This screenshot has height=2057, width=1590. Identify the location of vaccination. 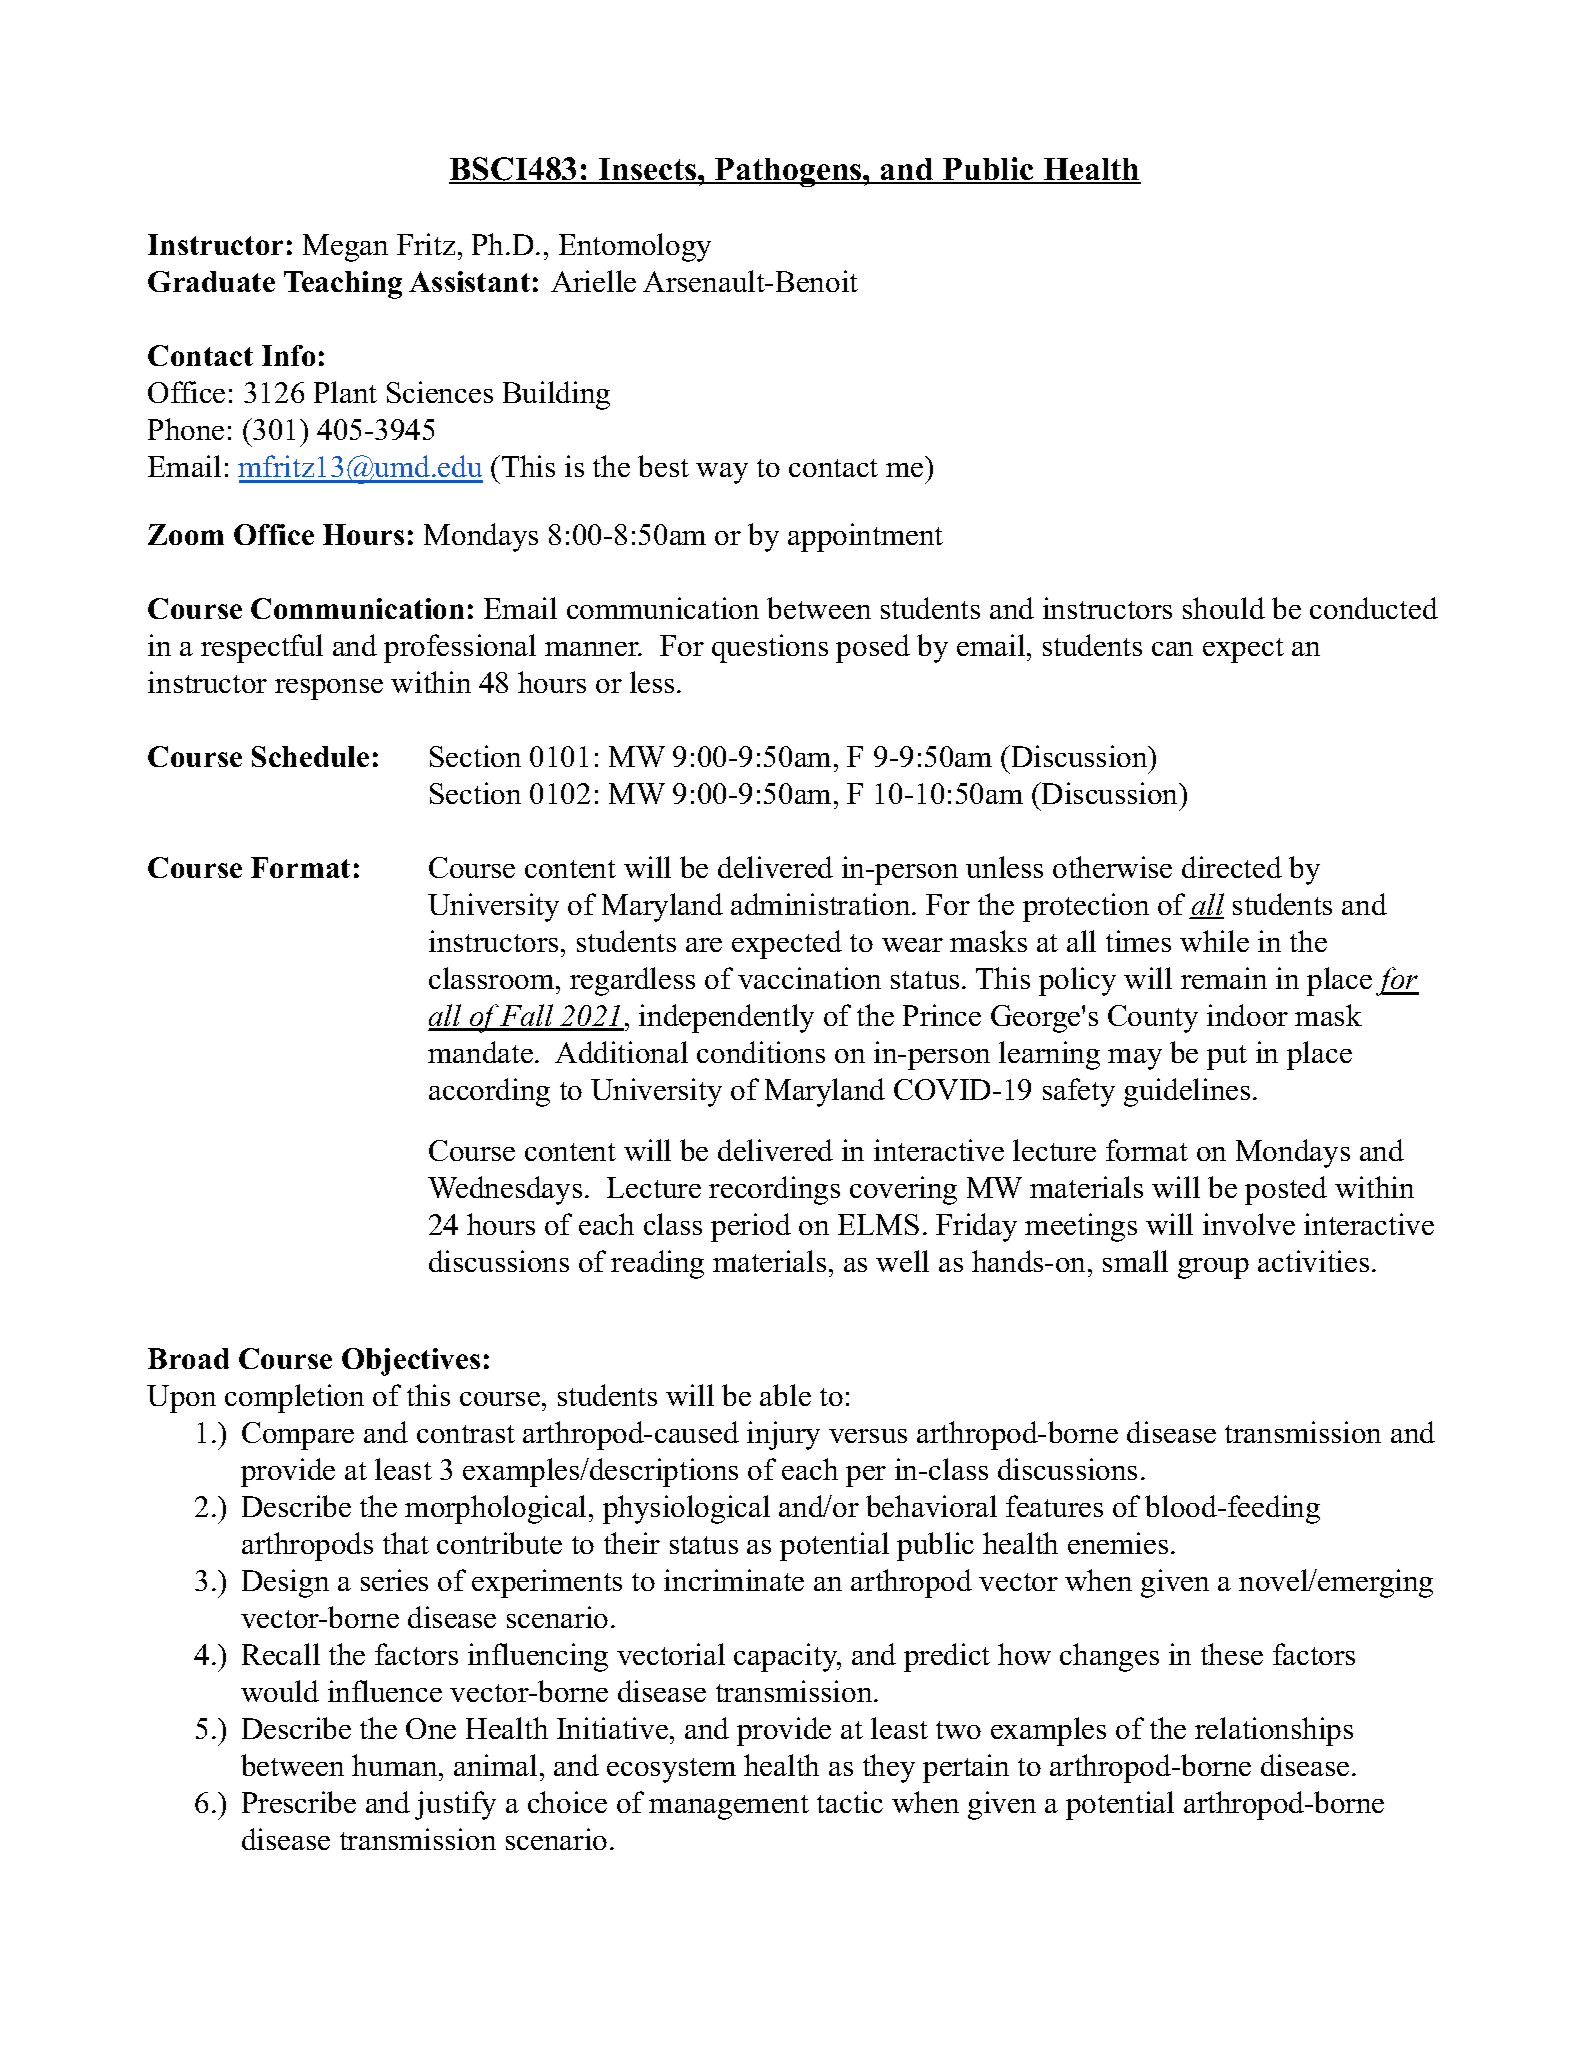
(809, 978).
